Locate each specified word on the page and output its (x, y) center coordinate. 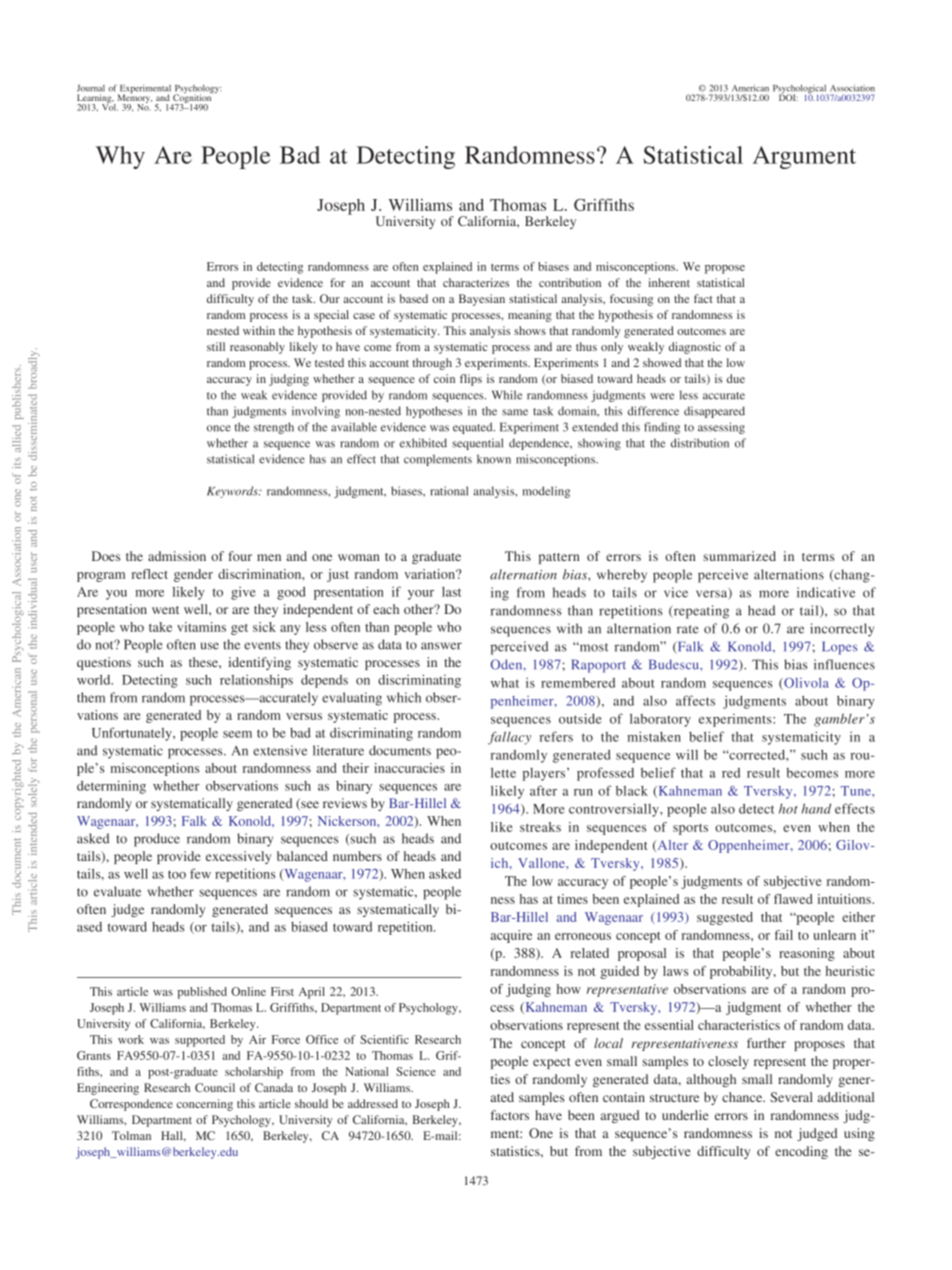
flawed (793, 899)
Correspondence (131, 1105)
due (736, 378)
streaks (540, 827)
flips (471, 380)
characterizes (476, 282)
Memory (135, 99)
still (216, 346)
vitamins (201, 627)
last (451, 592)
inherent (669, 282)
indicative (826, 592)
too (177, 874)
